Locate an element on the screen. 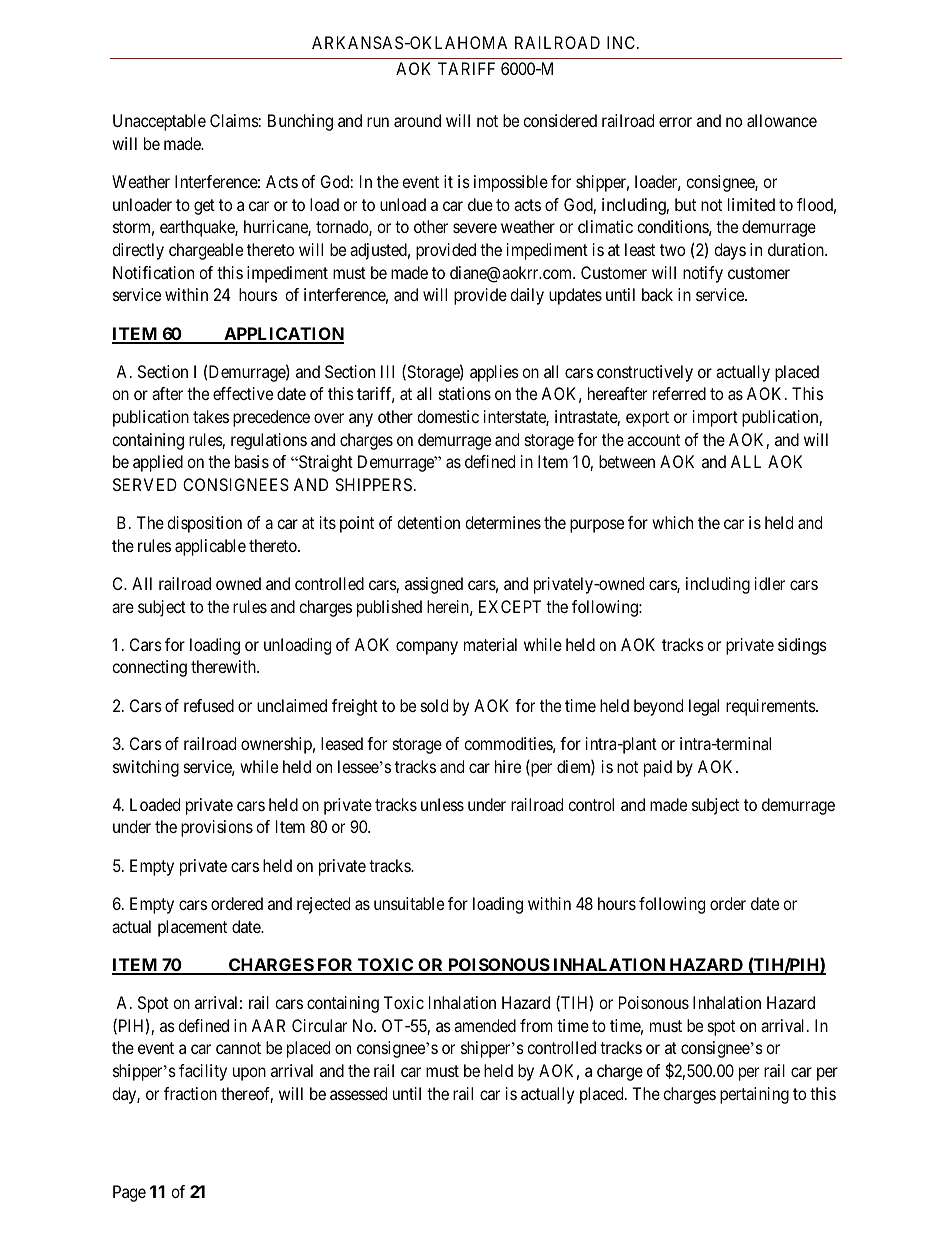  error is located at coordinates (675, 122).
